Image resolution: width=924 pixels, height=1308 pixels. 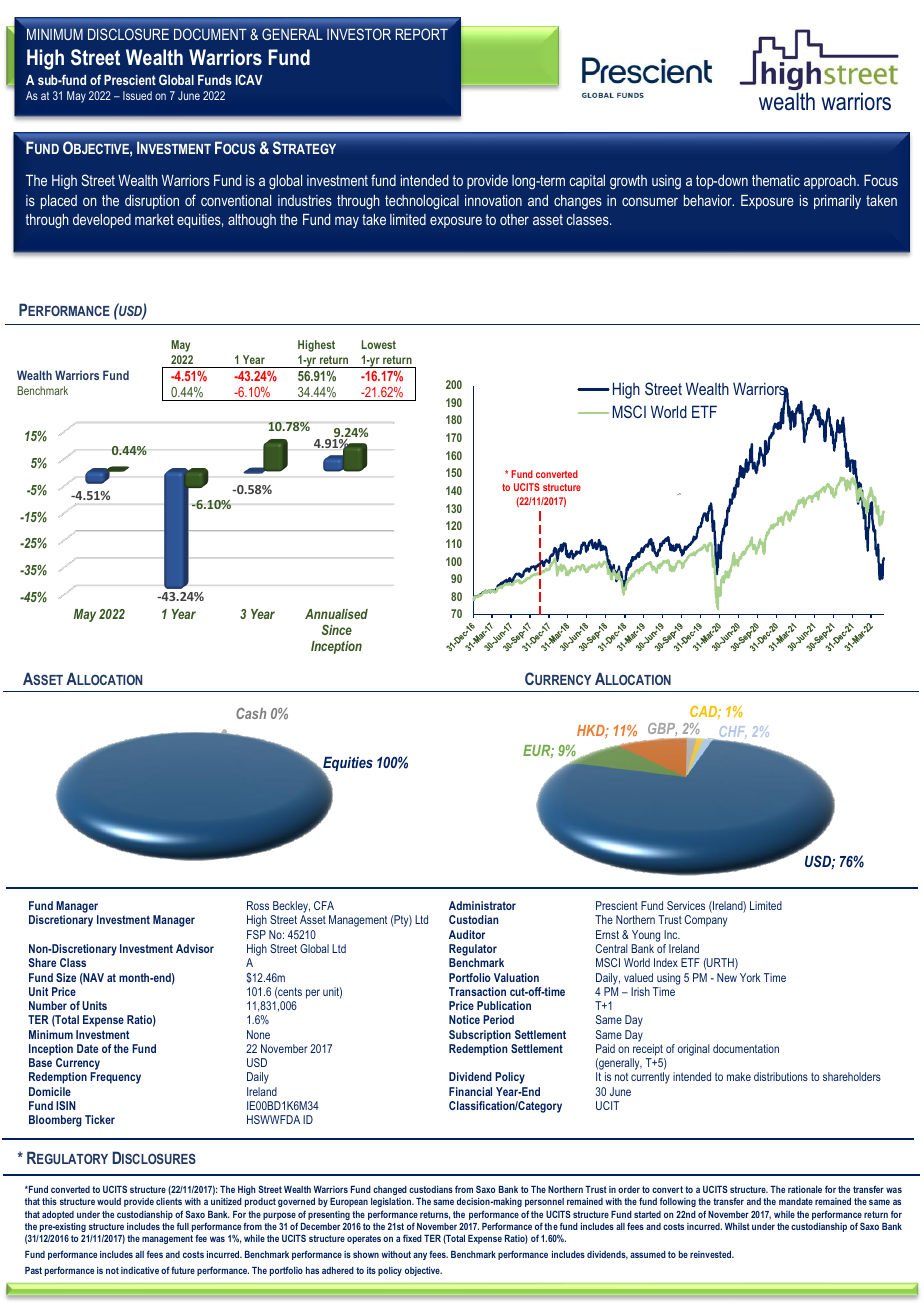 I want to click on would, so click(x=109, y=1201).
